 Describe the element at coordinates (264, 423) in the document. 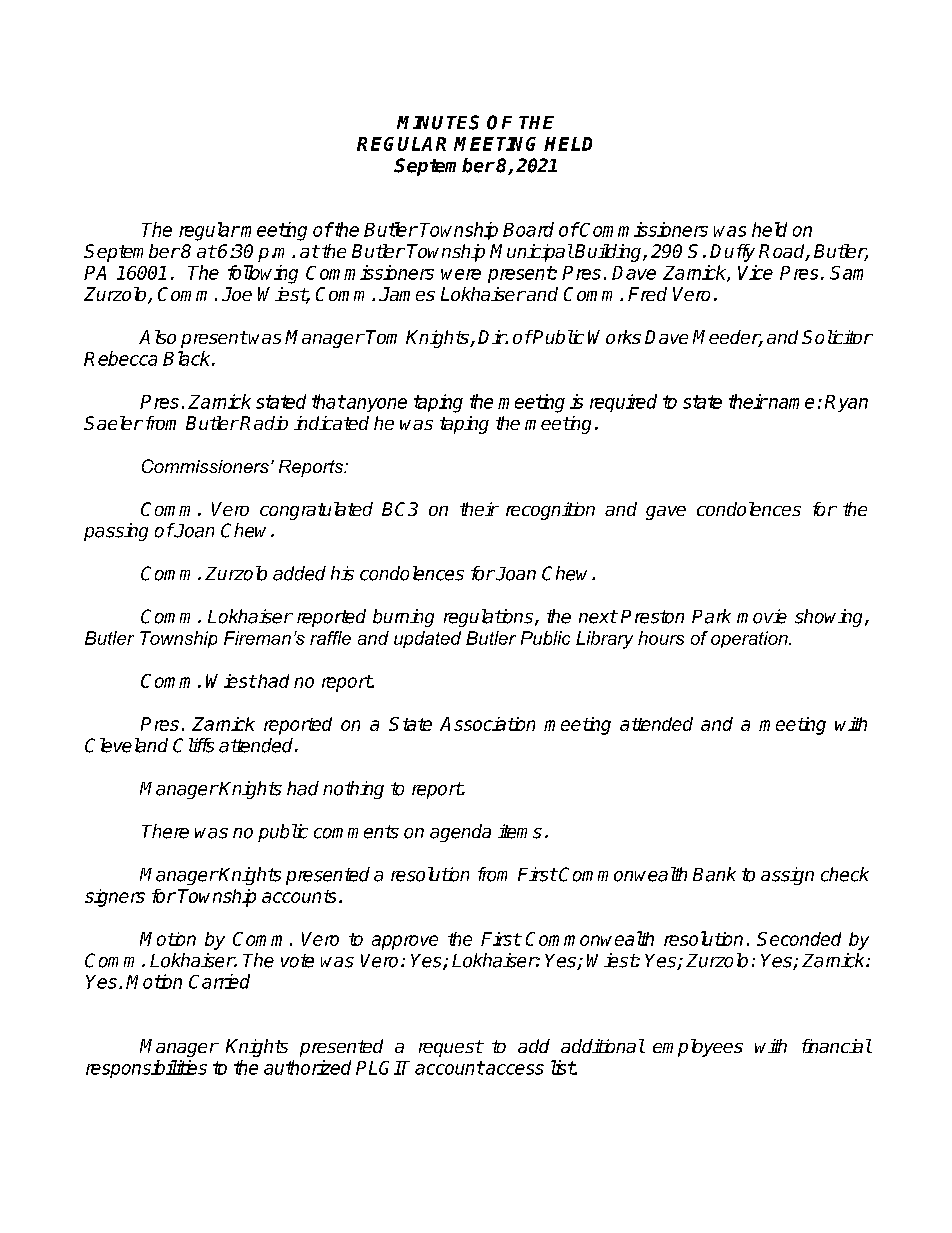

I see `Radio` at that location.
